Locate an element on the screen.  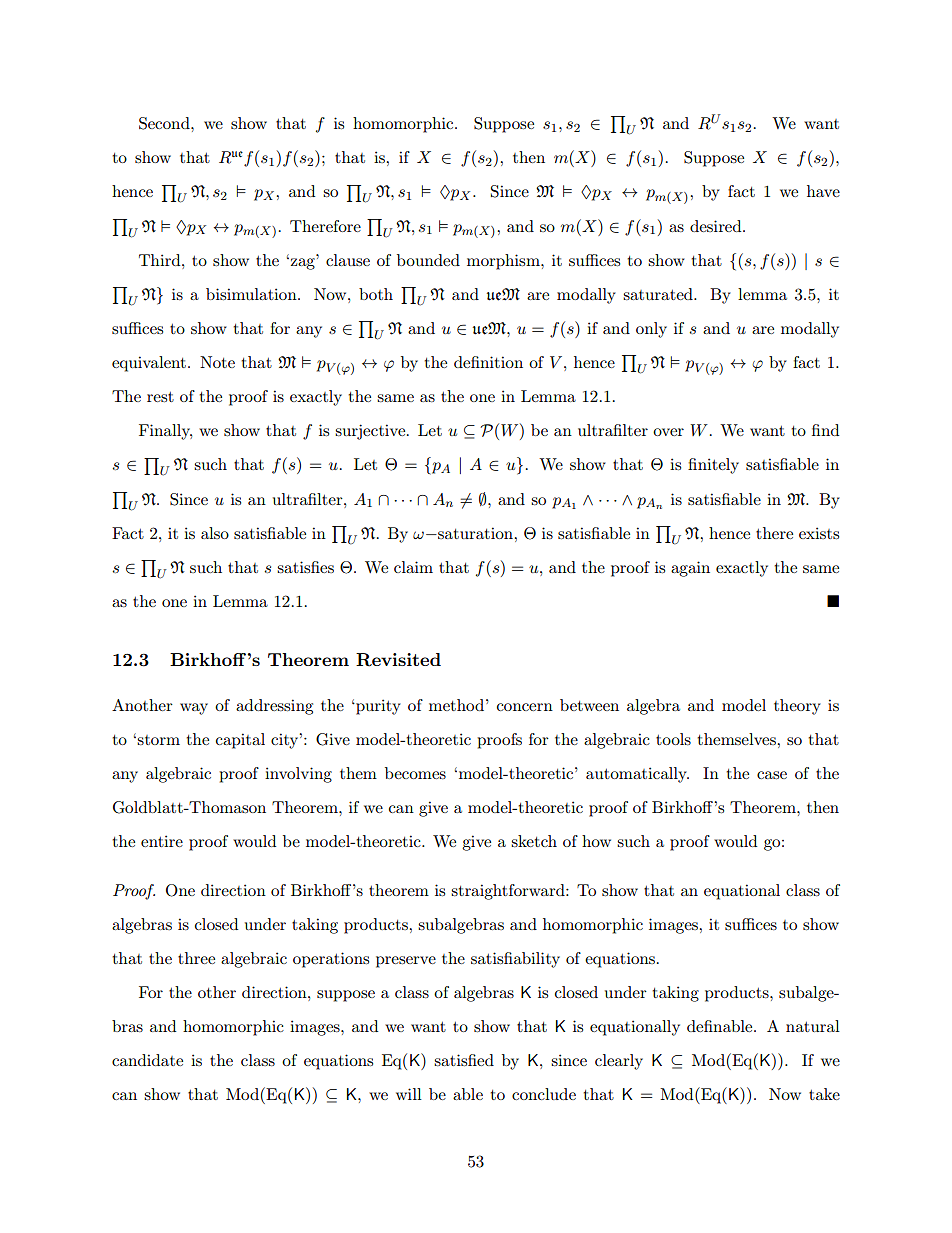
natural is located at coordinates (813, 1026).
